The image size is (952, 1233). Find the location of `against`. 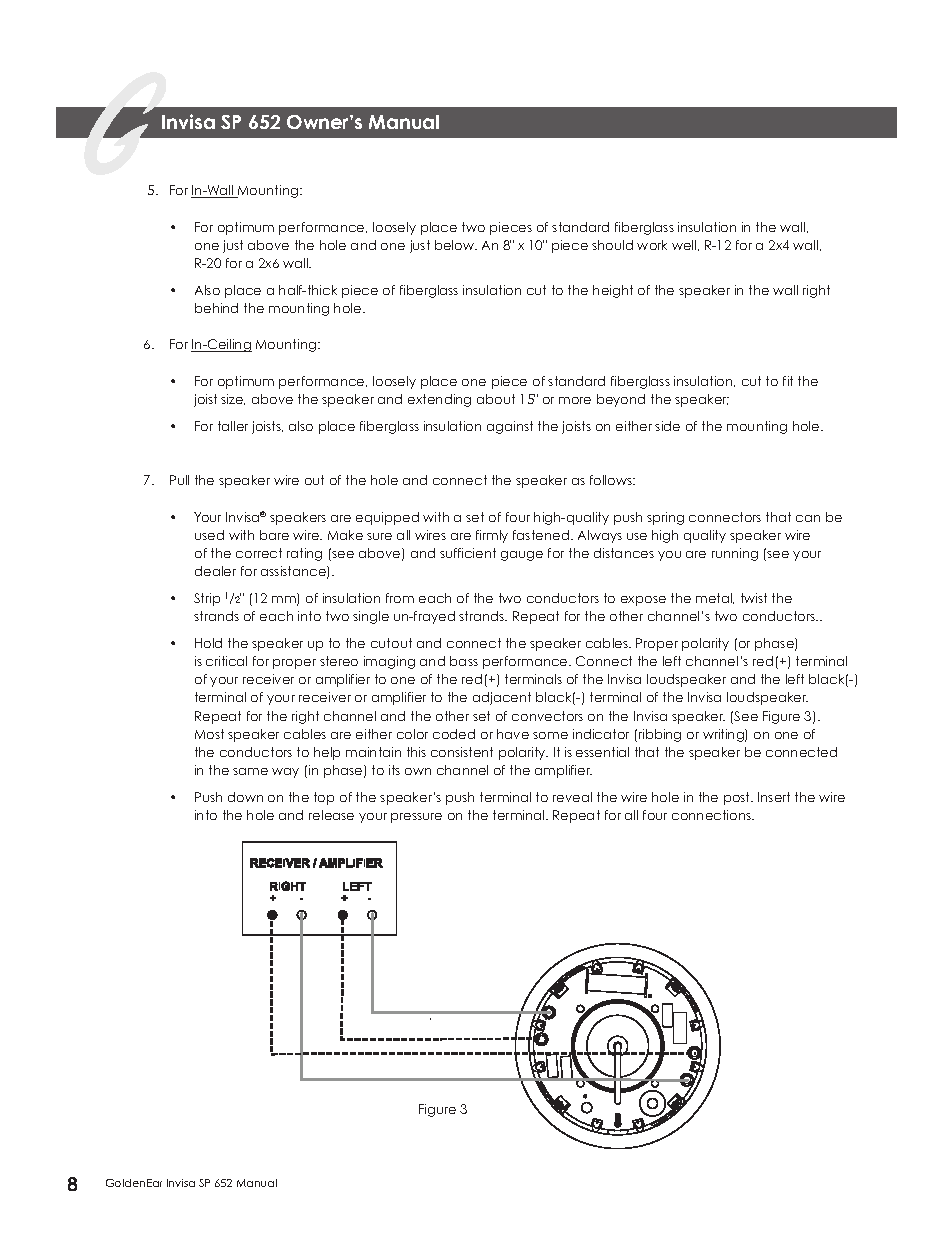

against is located at coordinates (510, 427).
